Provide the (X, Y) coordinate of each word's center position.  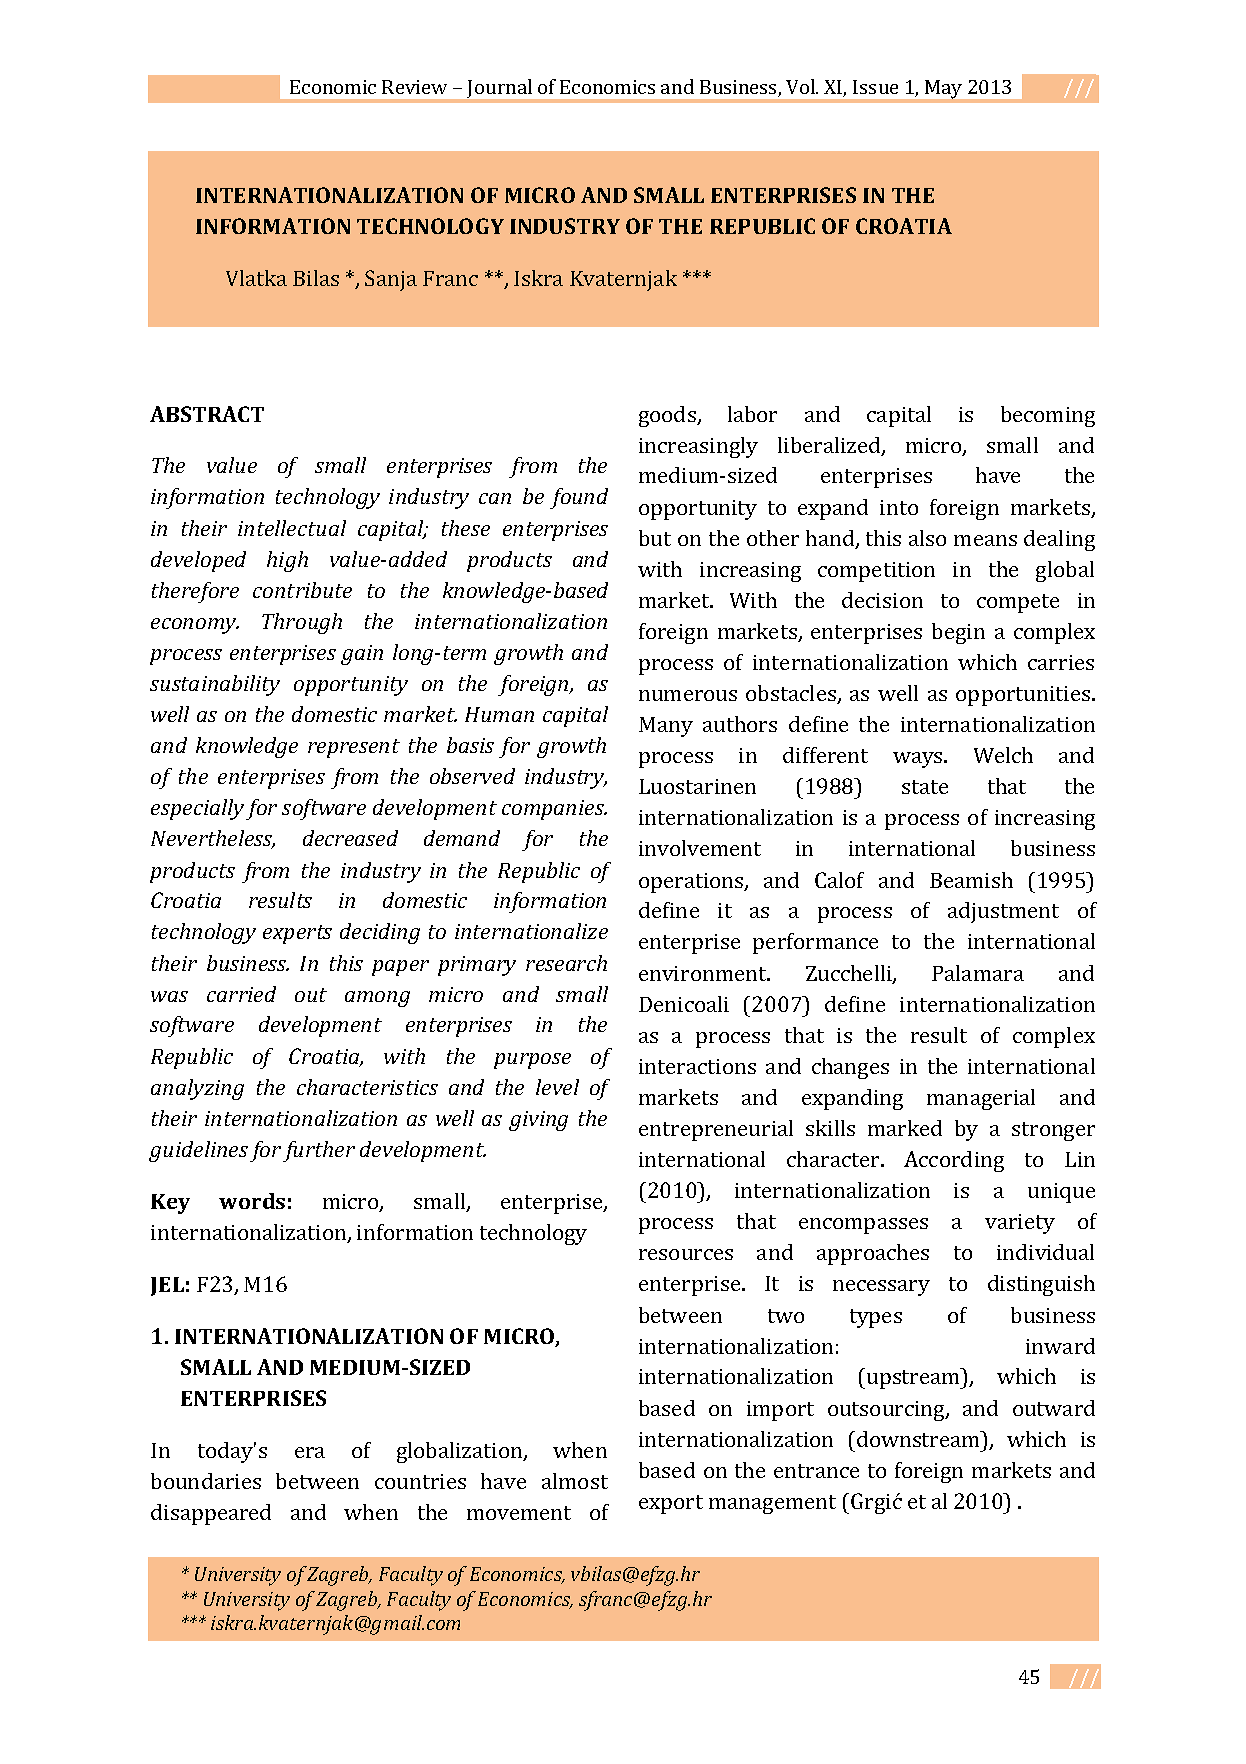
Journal (499, 88)
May (943, 89)
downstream (919, 1439)
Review (414, 87)
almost (575, 1481)
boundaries (206, 1481)
